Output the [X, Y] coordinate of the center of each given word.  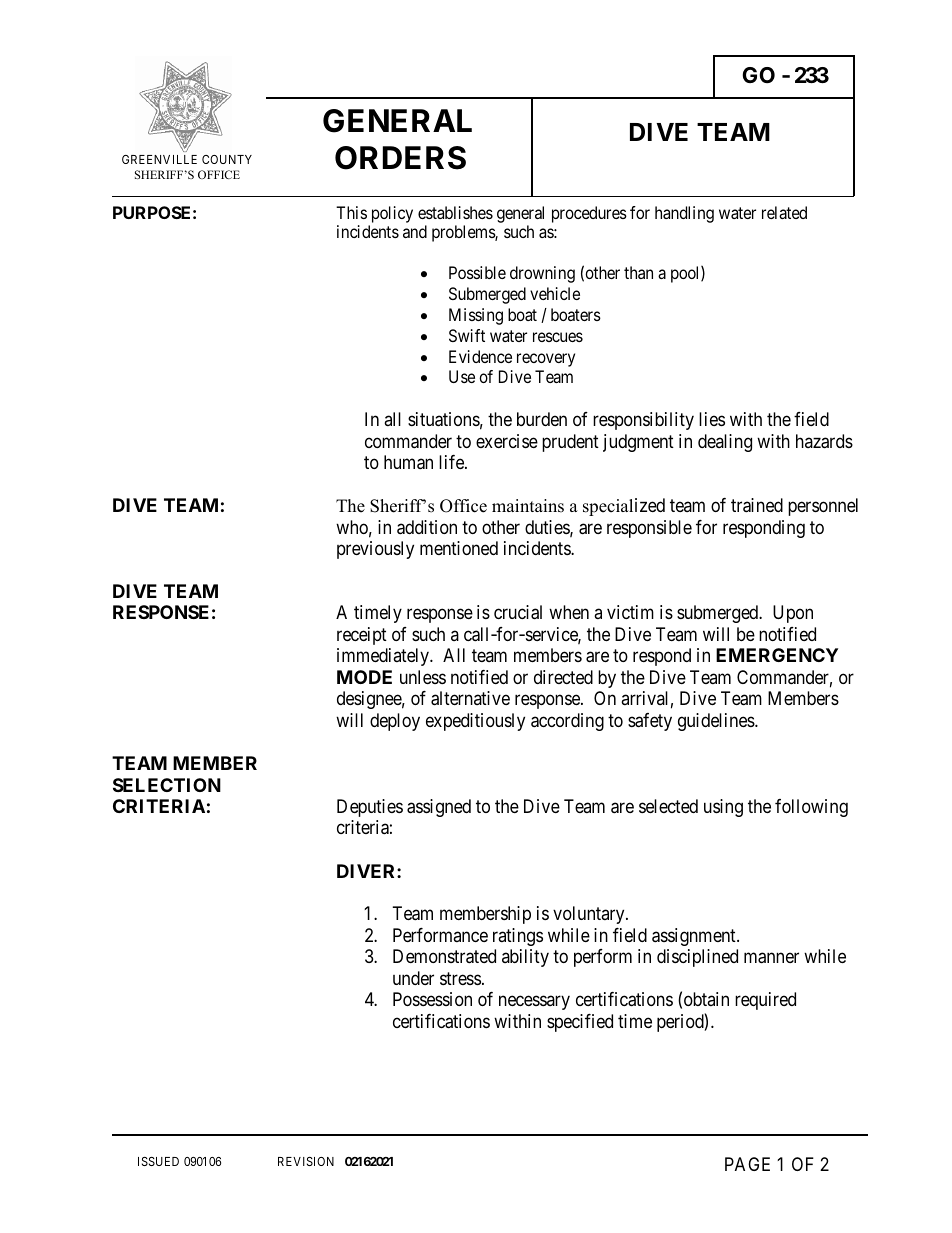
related [784, 212]
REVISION [306, 1161]
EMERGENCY [777, 655]
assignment [695, 937]
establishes [455, 212]
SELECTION [167, 785]
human [408, 462]
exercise [507, 441]
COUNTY [227, 159]
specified [580, 1023]
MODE [364, 677]
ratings [518, 937]
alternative [470, 698]
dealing [725, 443]
